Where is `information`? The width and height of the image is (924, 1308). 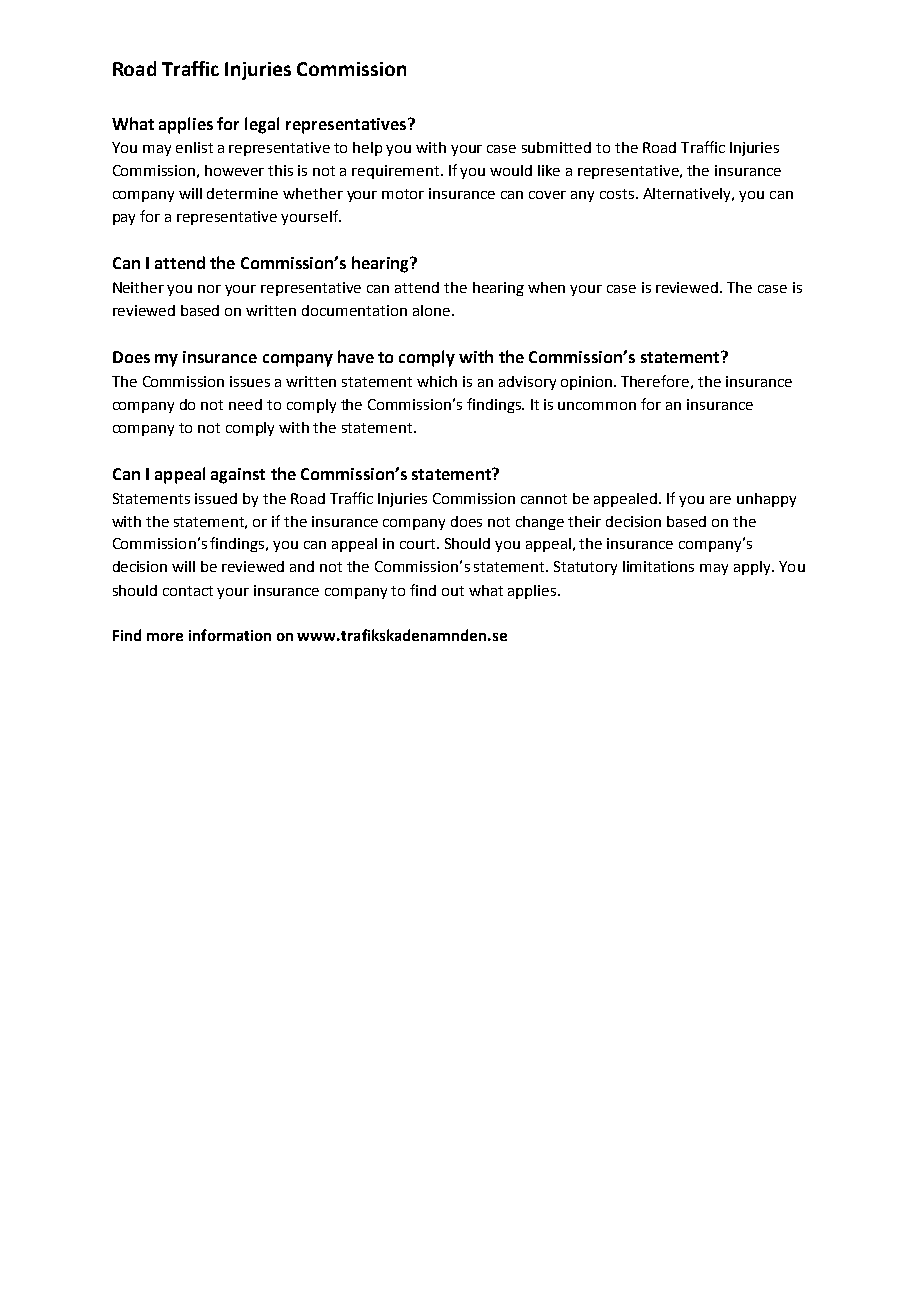
information is located at coordinates (230, 635).
